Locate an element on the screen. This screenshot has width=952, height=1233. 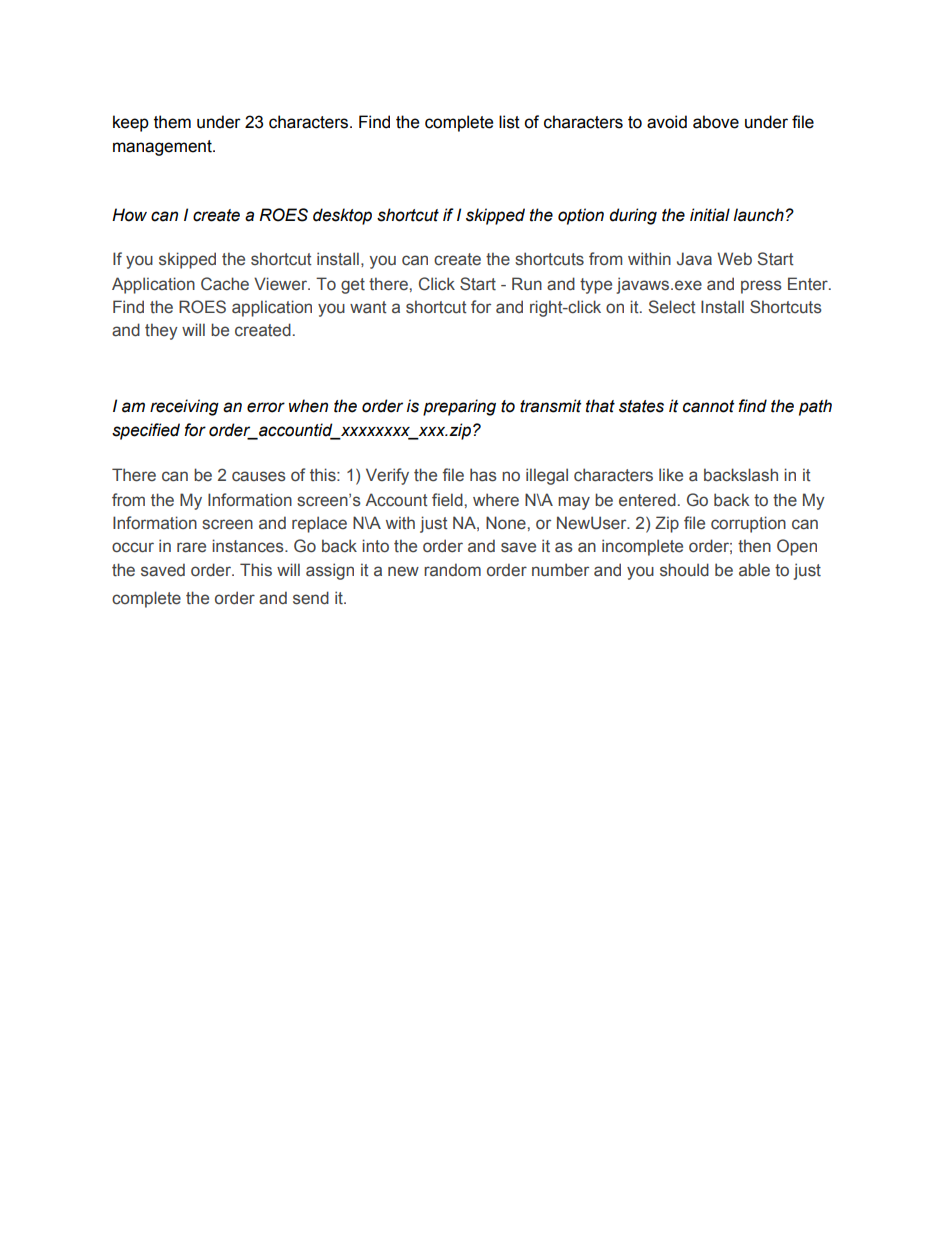
them is located at coordinates (172, 122).
